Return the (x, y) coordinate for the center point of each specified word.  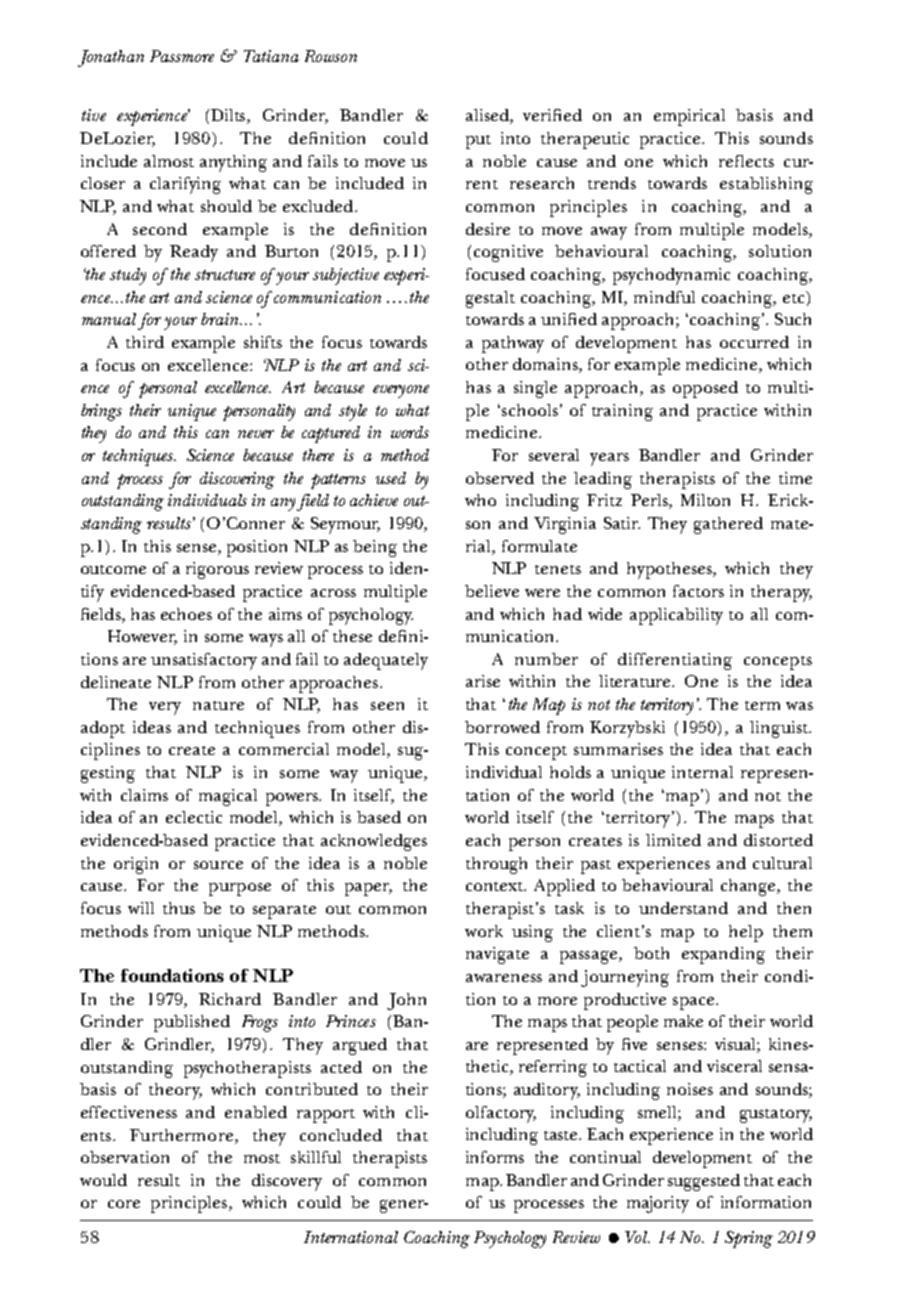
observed (500, 478)
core (124, 1204)
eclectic (194, 817)
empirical (689, 117)
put (478, 142)
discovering (237, 480)
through (496, 865)
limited (673, 840)
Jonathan (111, 58)
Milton (705, 500)
